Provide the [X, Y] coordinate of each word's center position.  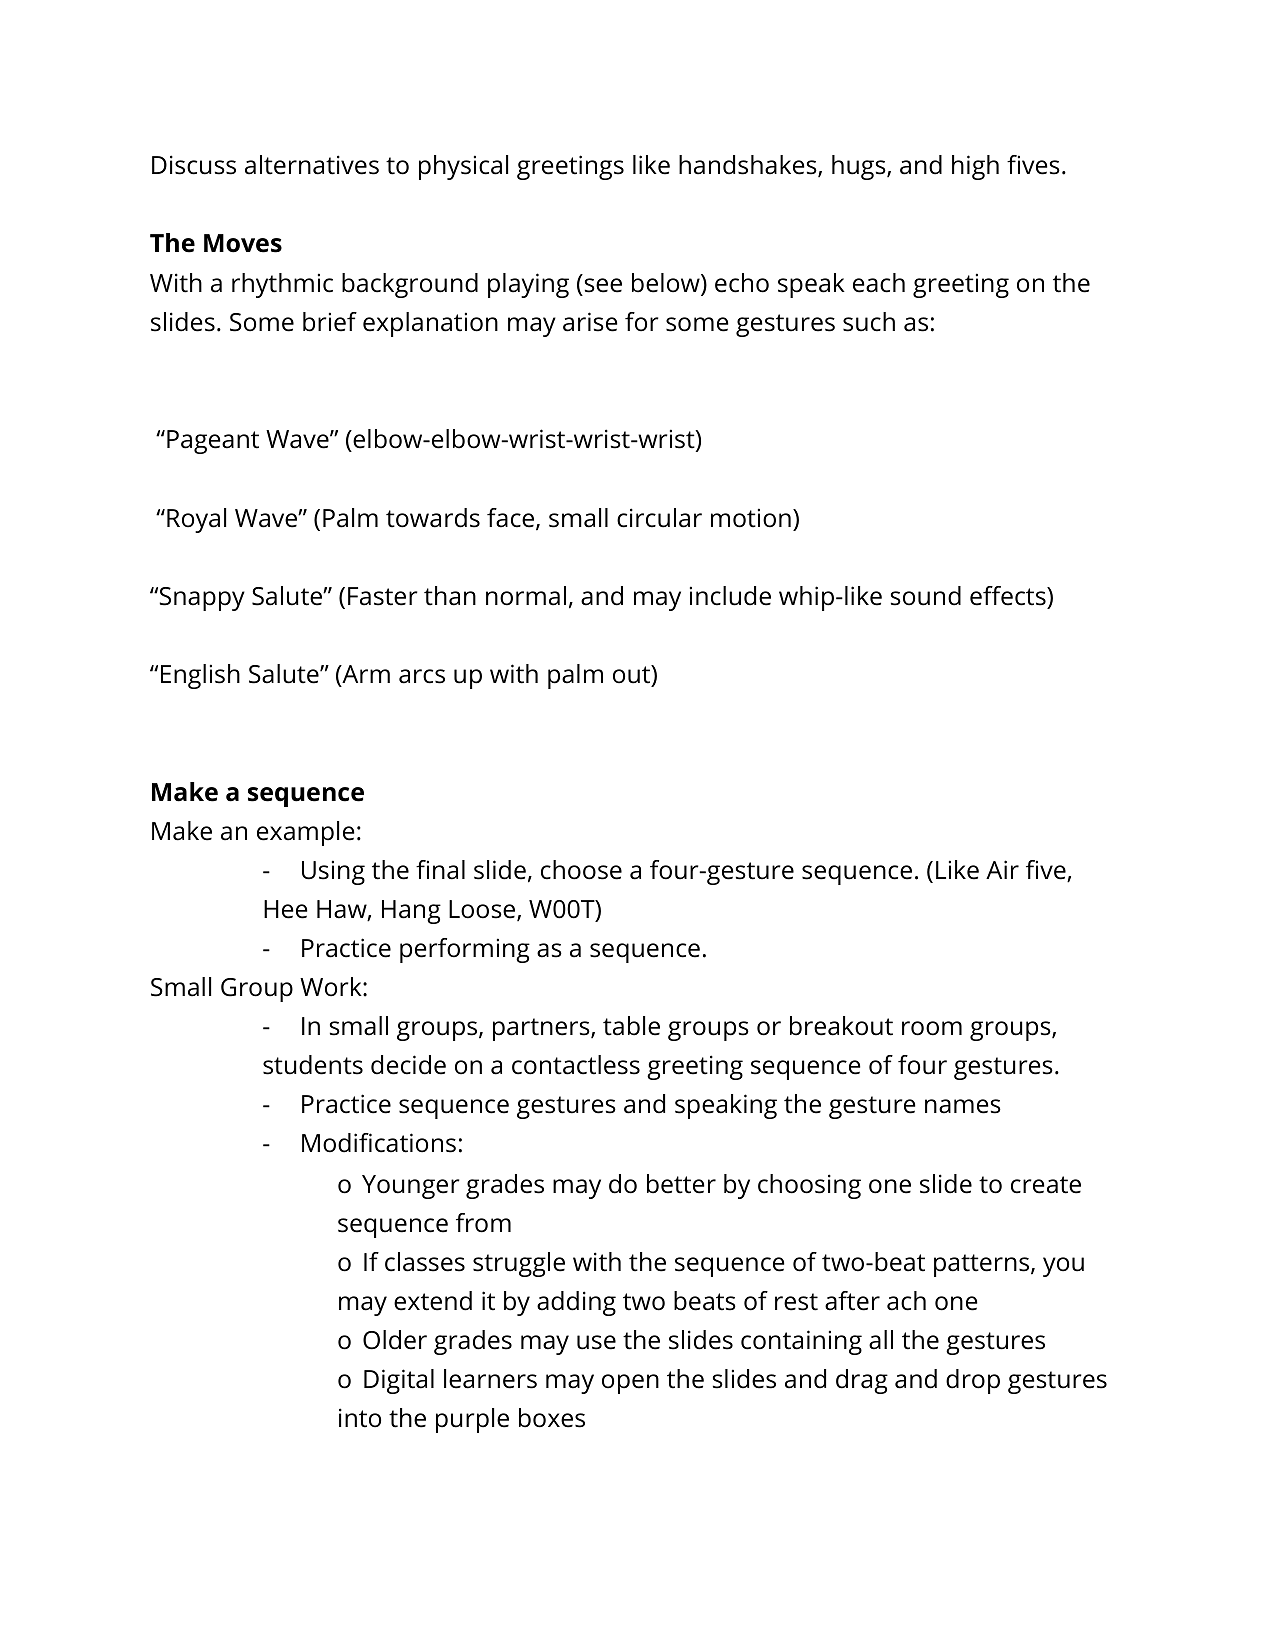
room [932, 1028]
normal [526, 596]
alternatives [312, 165]
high [975, 167]
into [360, 1418]
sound [926, 596]
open [630, 1384]
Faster [383, 596]
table [631, 1026]
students [313, 1065]
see [603, 285]
